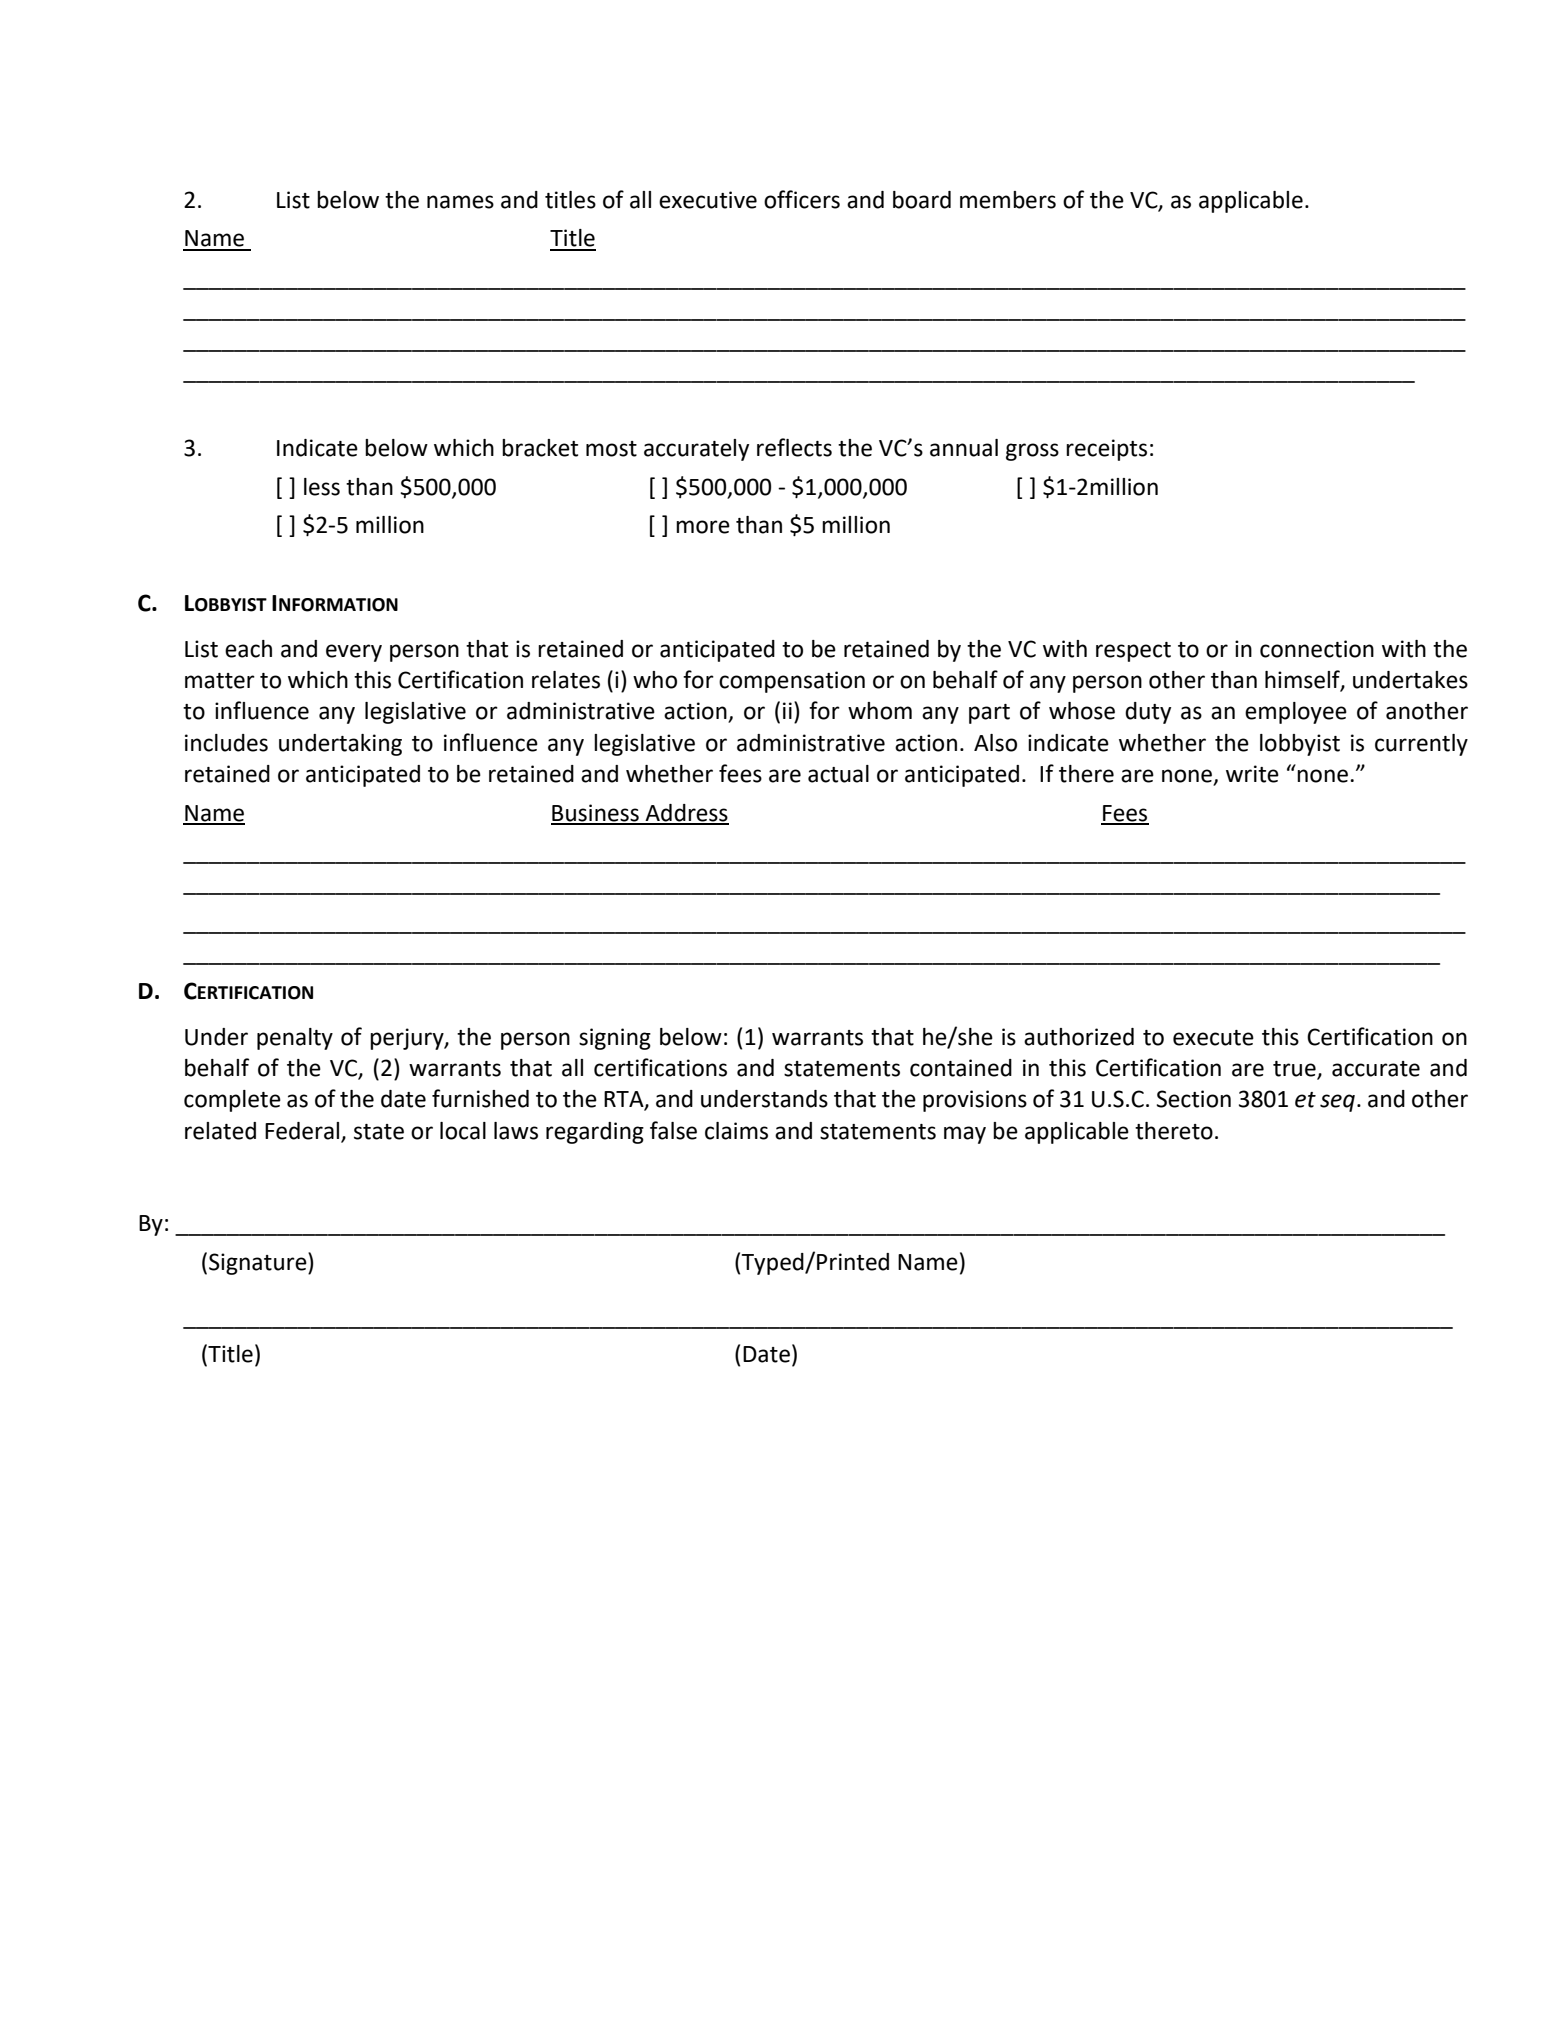  I want to click on whom, so click(880, 711).
